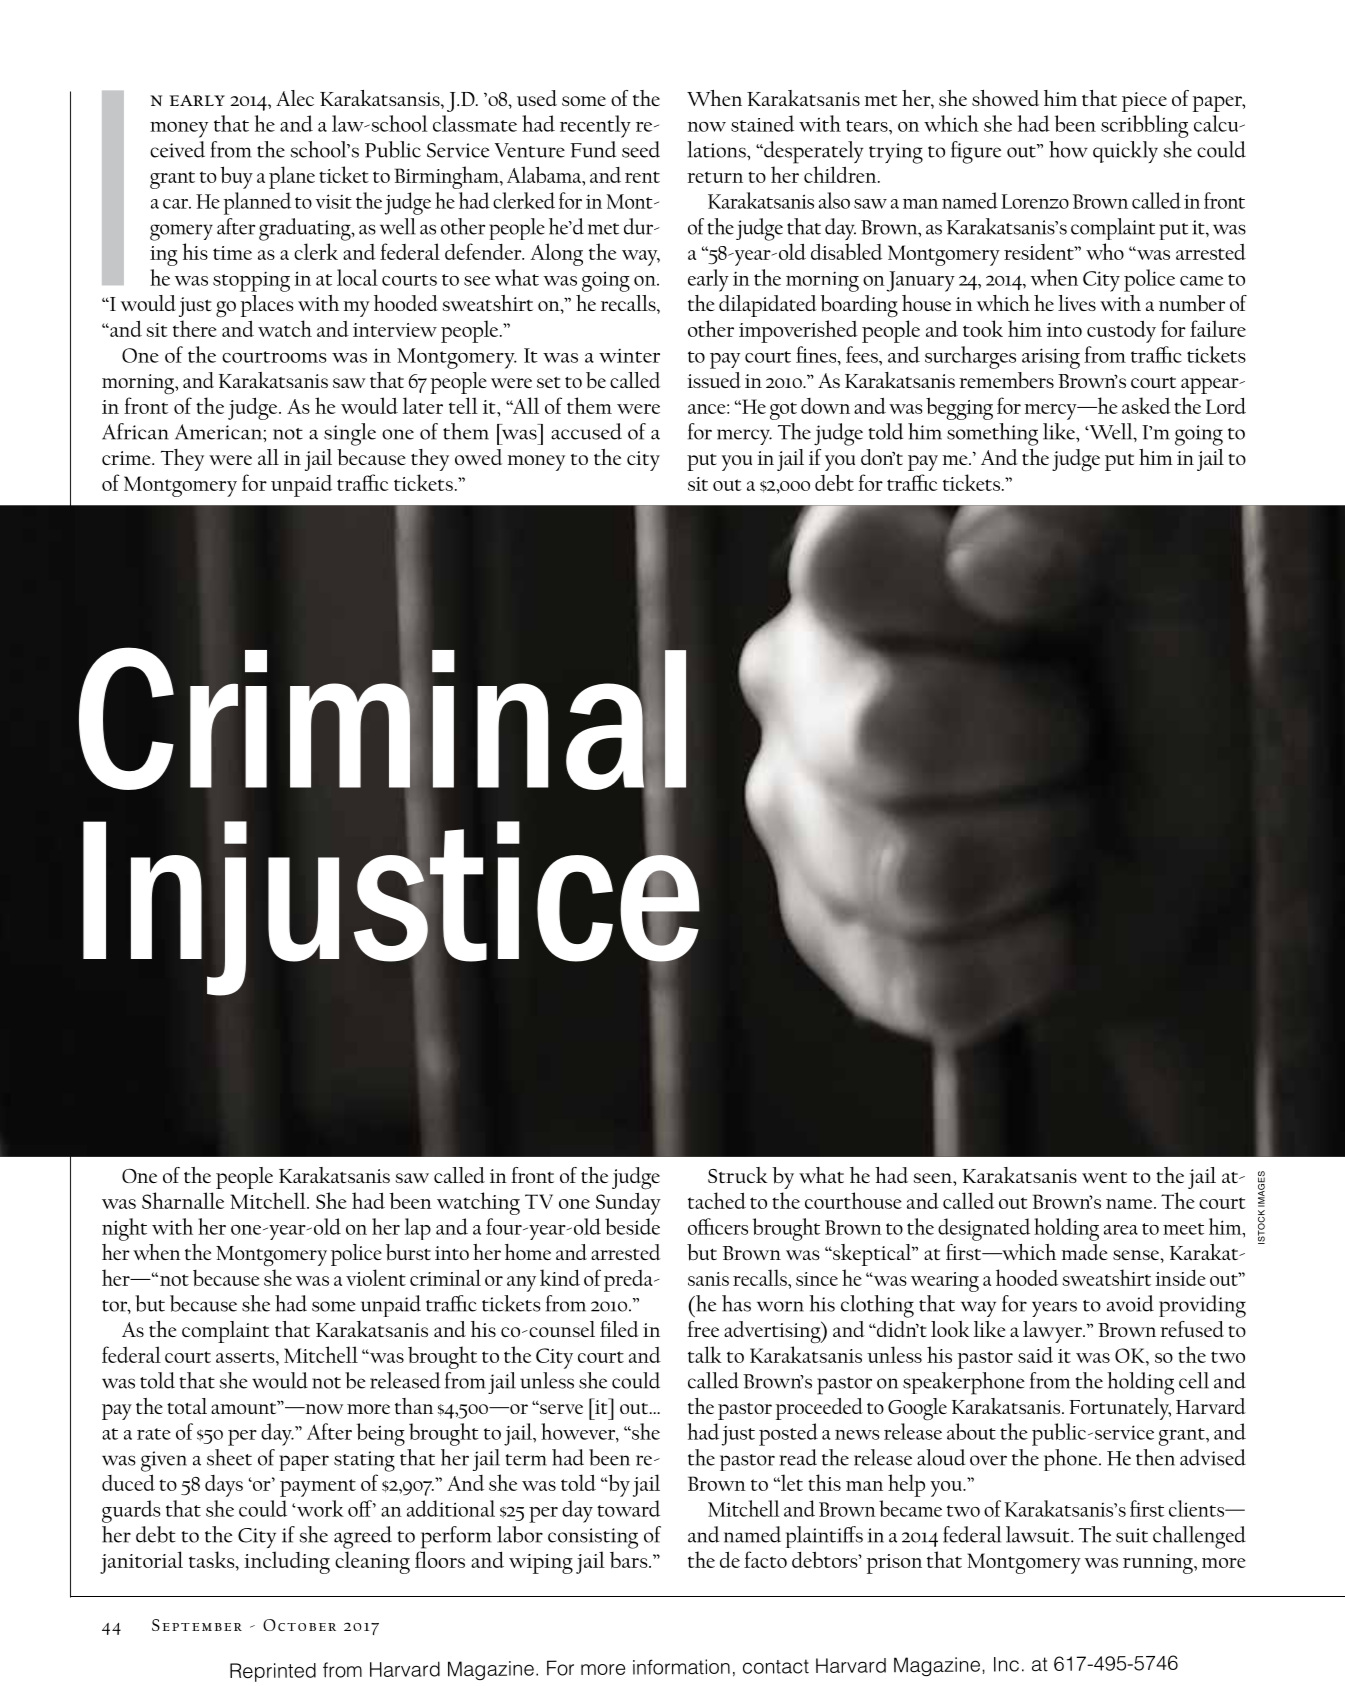 The width and height of the screenshot is (1345, 1686). What do you see at coordinates (1053, 1332) in the screenshot?
I see `lawyer` at bounding box center [1053, 1332].
